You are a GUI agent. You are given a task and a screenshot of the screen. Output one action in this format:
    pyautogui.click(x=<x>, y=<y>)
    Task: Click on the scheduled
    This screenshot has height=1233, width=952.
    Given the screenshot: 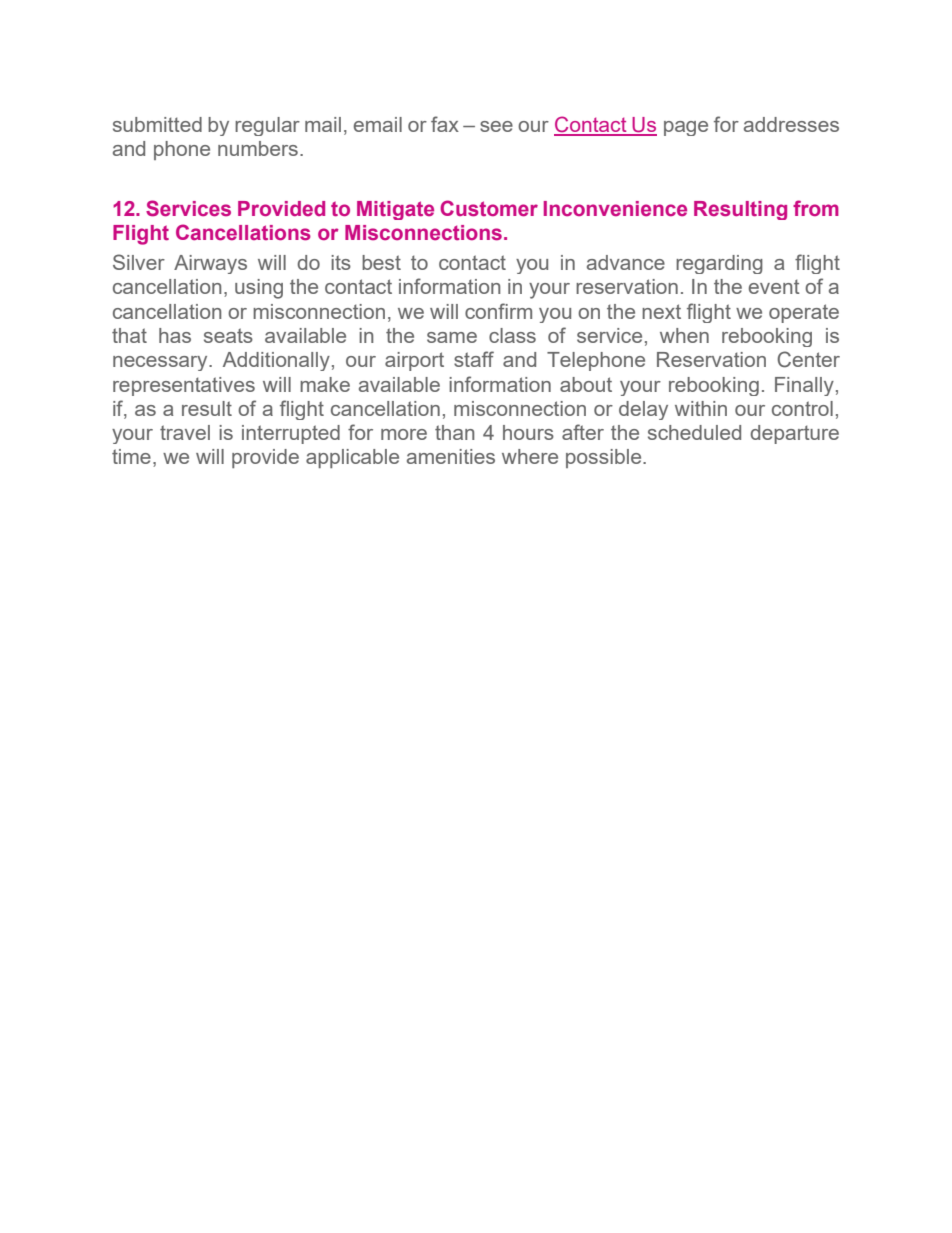 What is the action you would take?
    pyautogui.click(x=694, y=432)
